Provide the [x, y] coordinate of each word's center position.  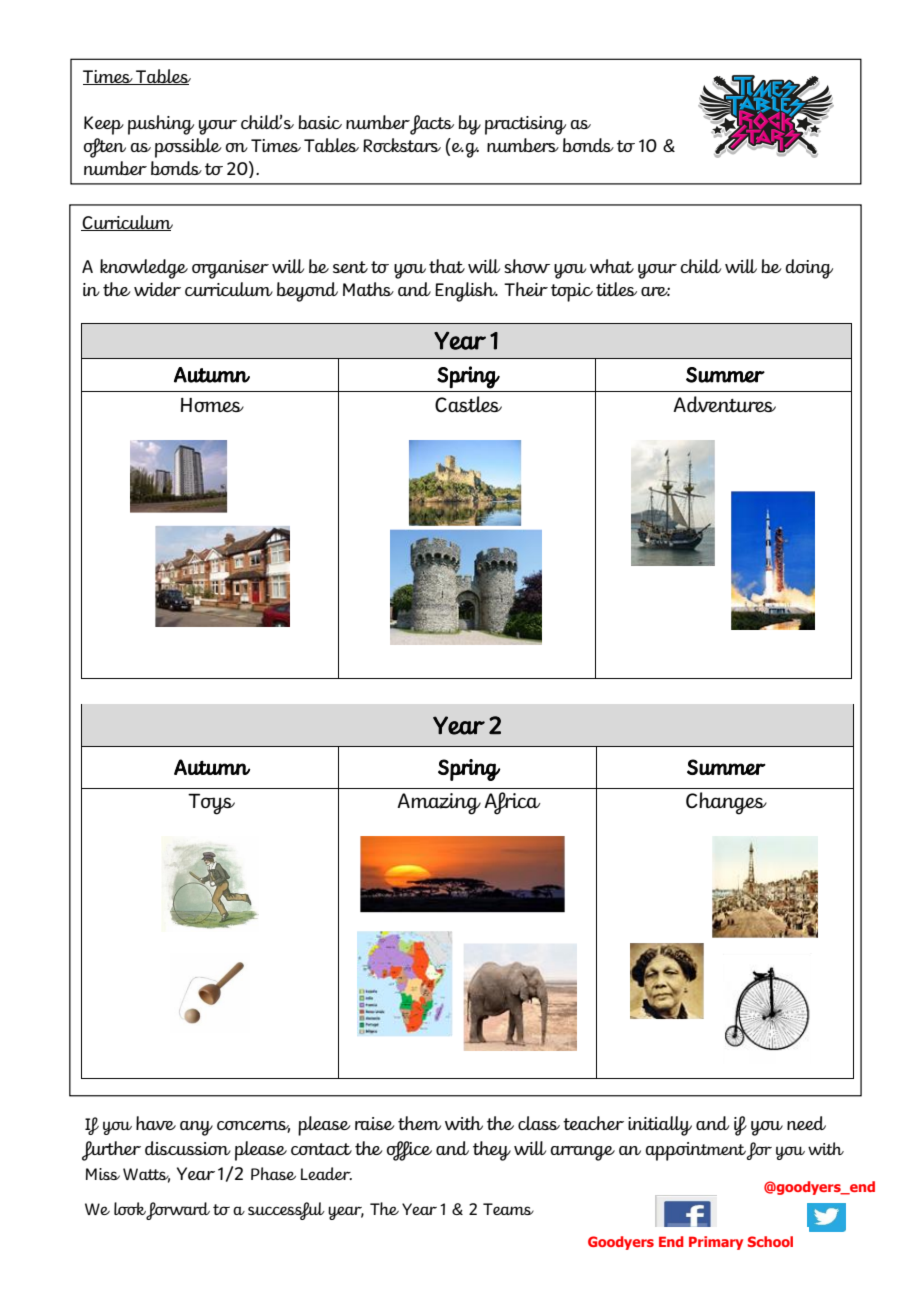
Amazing [439, 804]
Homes [212, 405]
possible [188, 148]
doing [809, 269]
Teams [508, 1209]
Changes [726, 803]
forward [178, 1211]
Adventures [724, 404]
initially [660, 1126]
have [156, 1123]
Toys [211, 804]
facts [432, 125]
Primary [716, 1243]
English [466, 292]
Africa [512, 803]
